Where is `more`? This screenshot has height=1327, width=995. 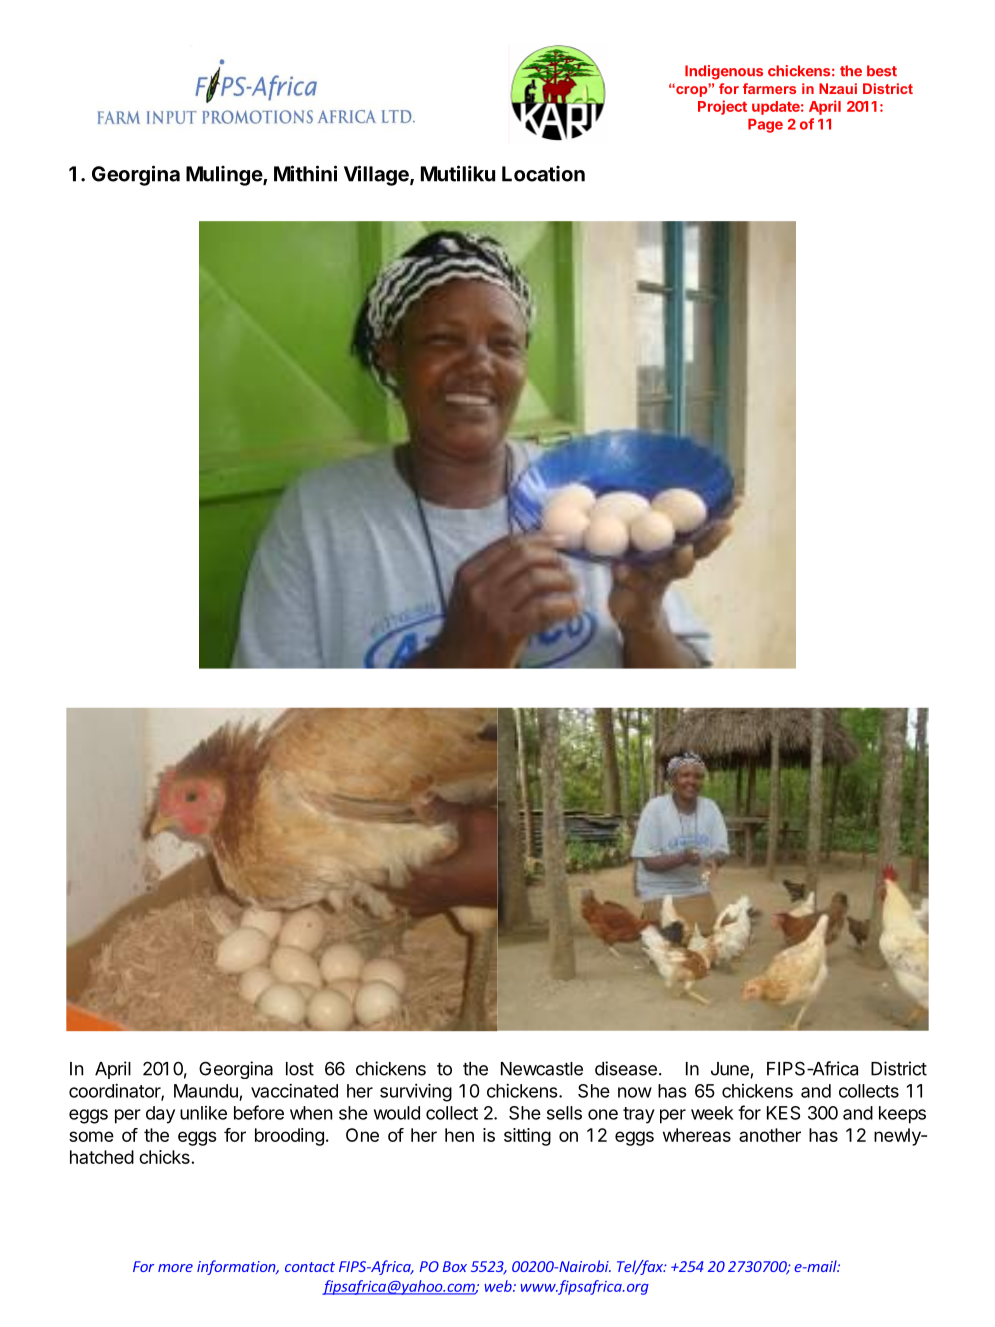
more is located at coordinates (175, 1268).
